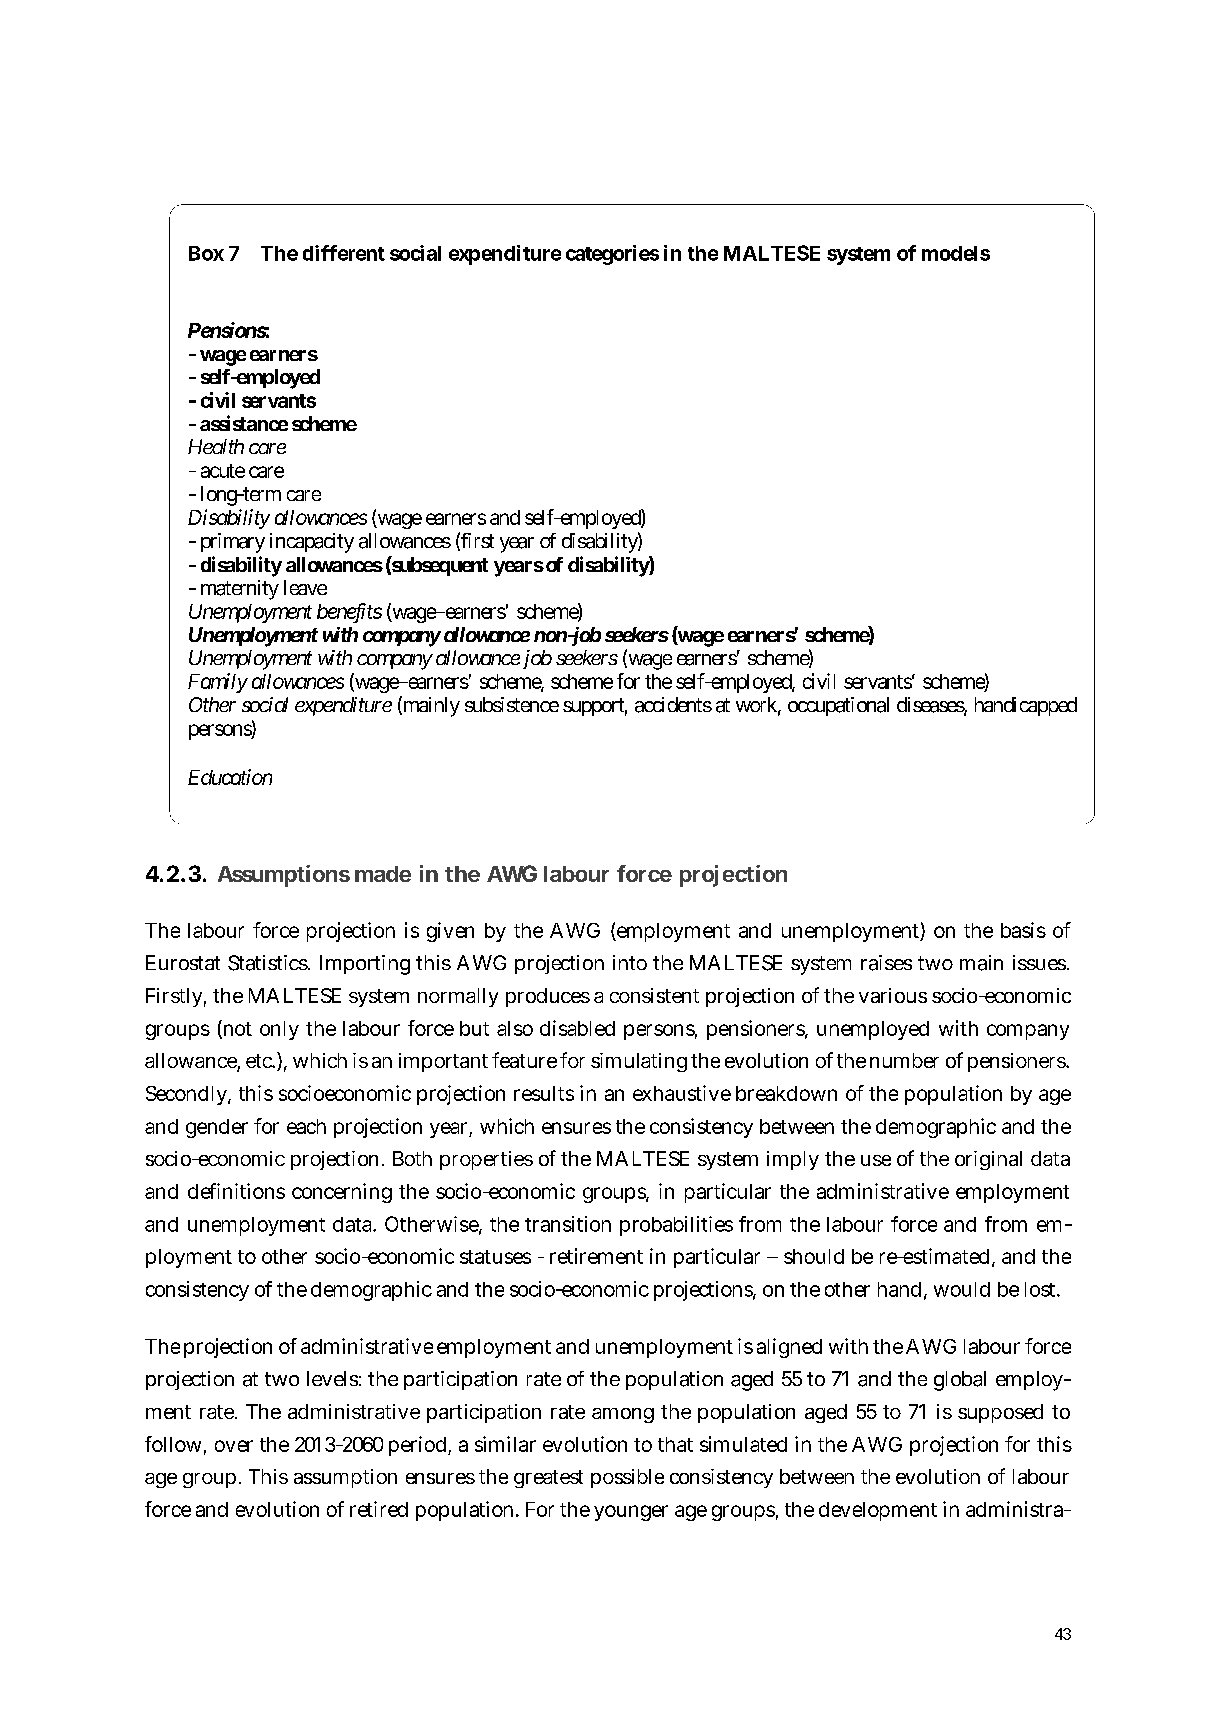 This image has width=1214, height=1717. What do you see at coordinates (956, 253) in the image?
I see `models` at bounding box center [956, 253].
